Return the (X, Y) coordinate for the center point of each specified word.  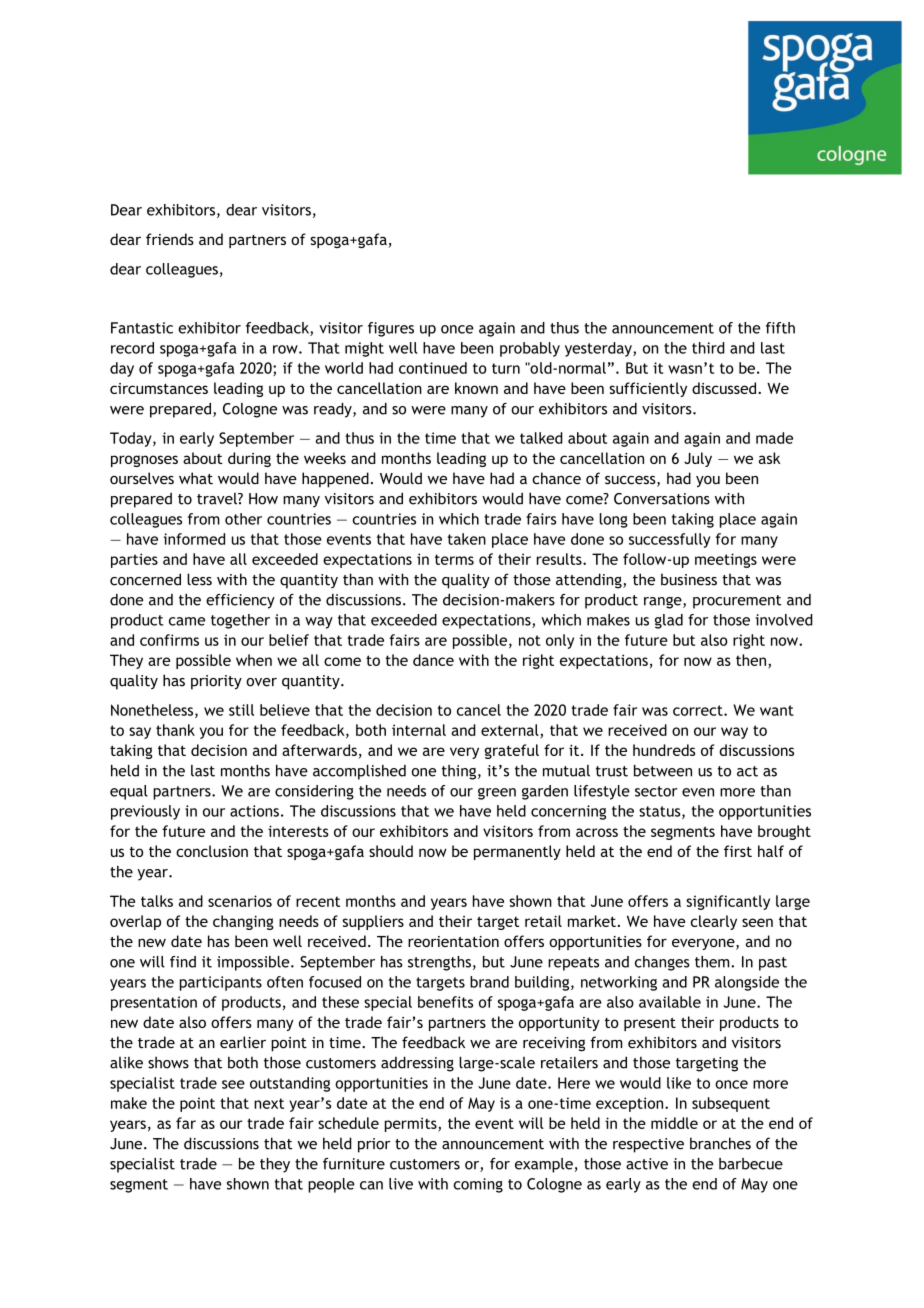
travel (218, 498)
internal (419, 730)
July (698, 459)
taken (467, 539)
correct (699, 710)
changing (243, 922)
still (241, 710)
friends (170, 239)
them (713, 962)
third (708, 348)
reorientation (453, 941)
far (186, 1123)
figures (391, 329)
